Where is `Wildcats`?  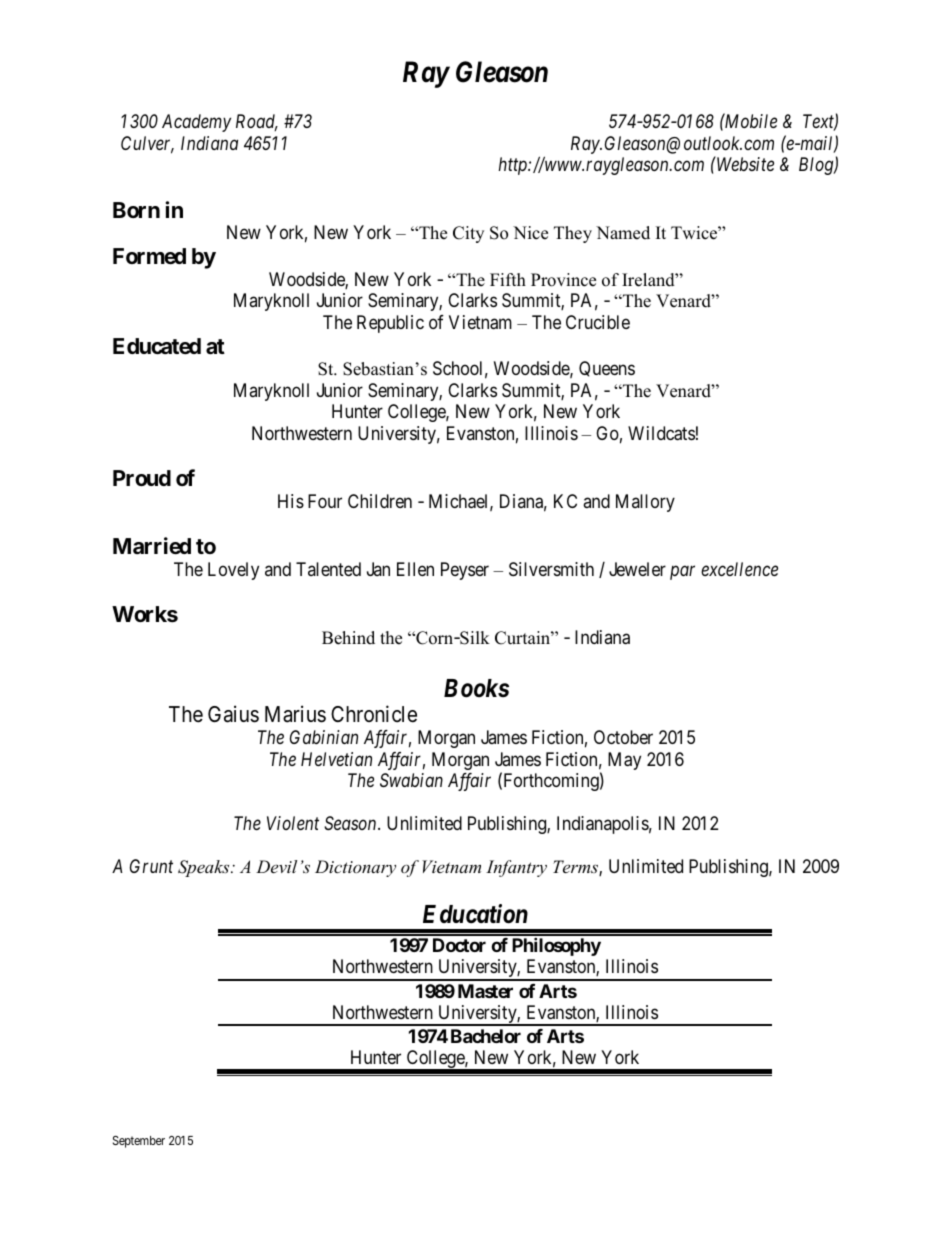
Wildcats is located at coordinates (661, 433).
